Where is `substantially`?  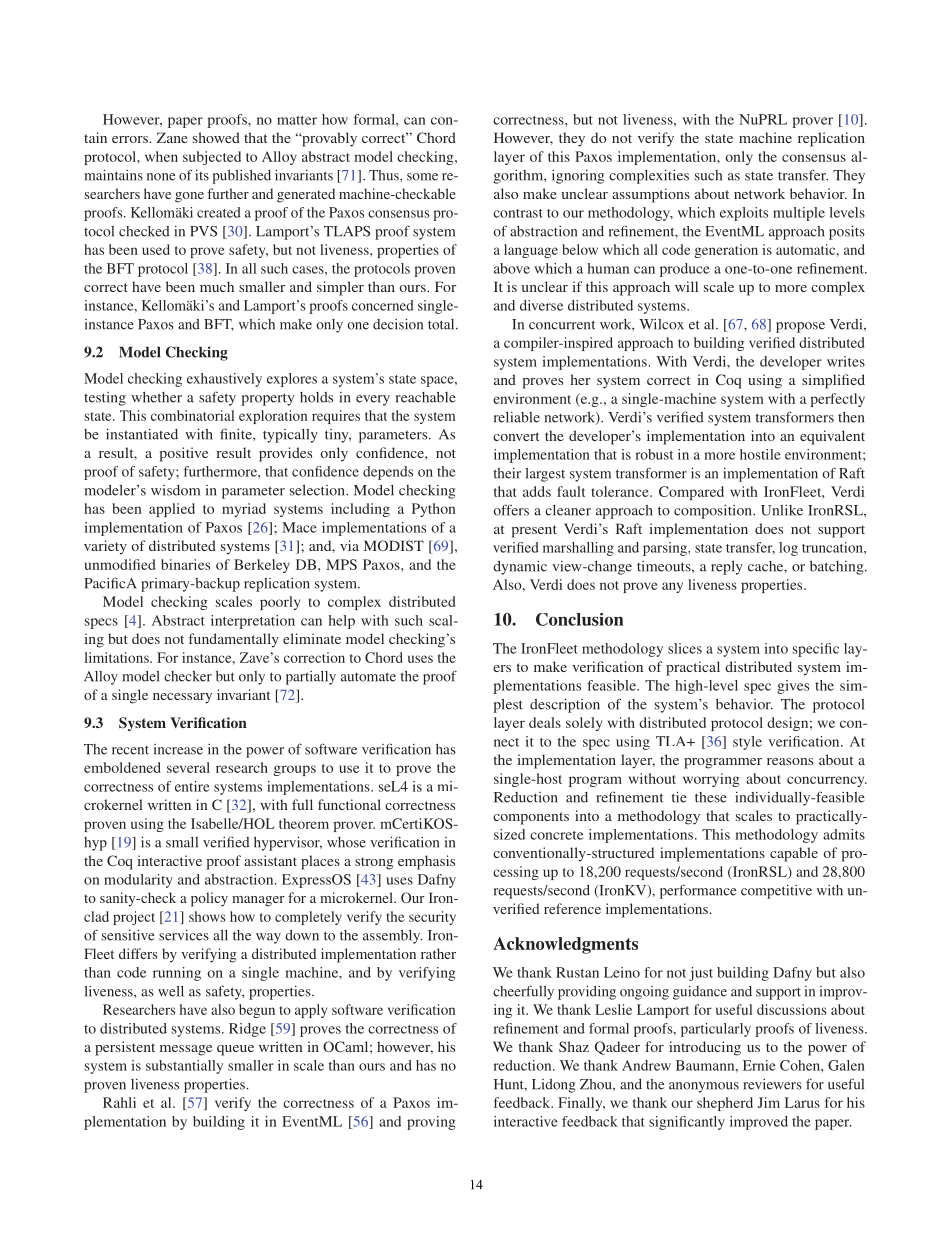 substantially is located at coordinates (184, 1067).
